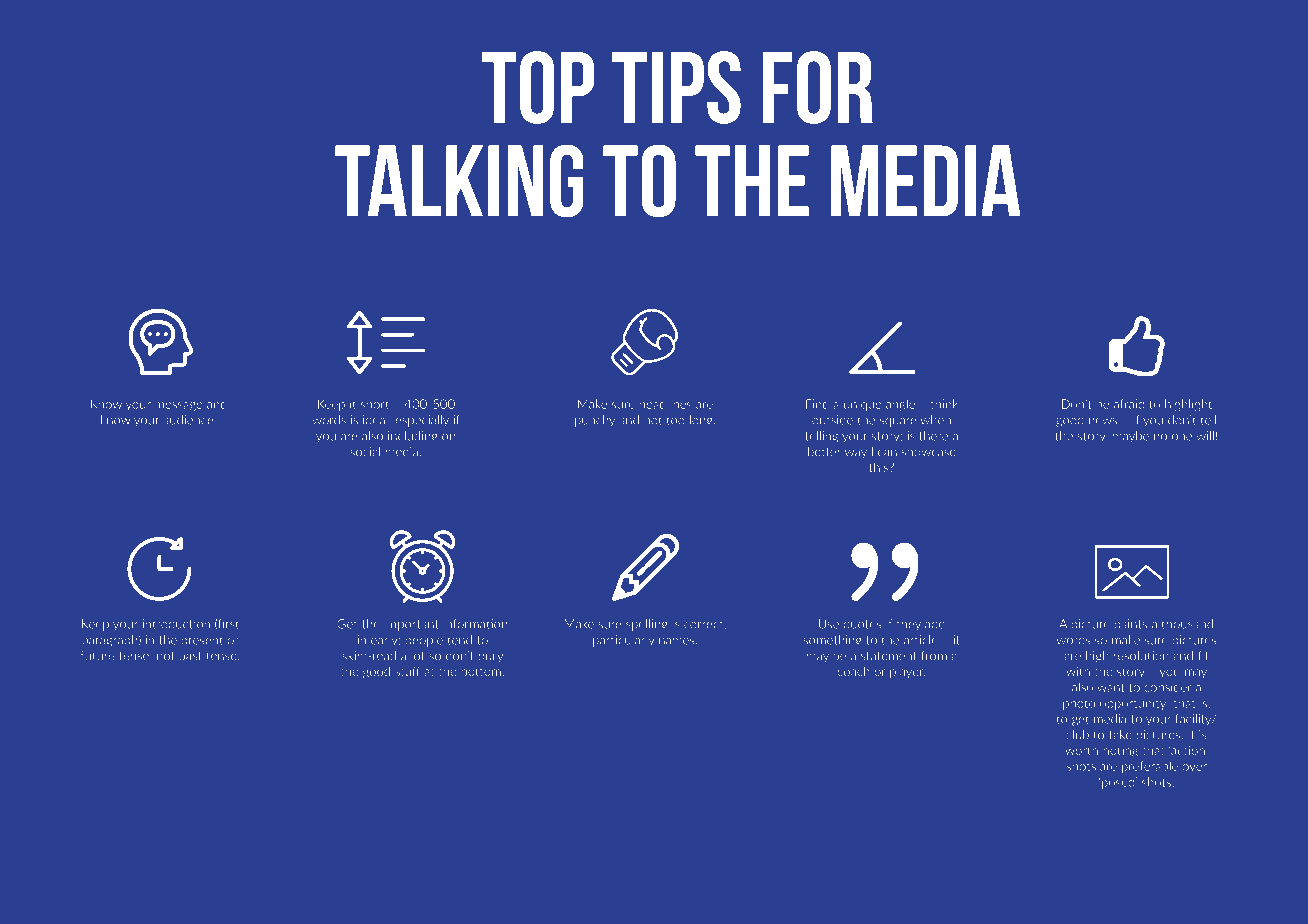 Image resolution: width=1308 pixels, height=924 pixels. I want to click on news, so click(1103, 421).
